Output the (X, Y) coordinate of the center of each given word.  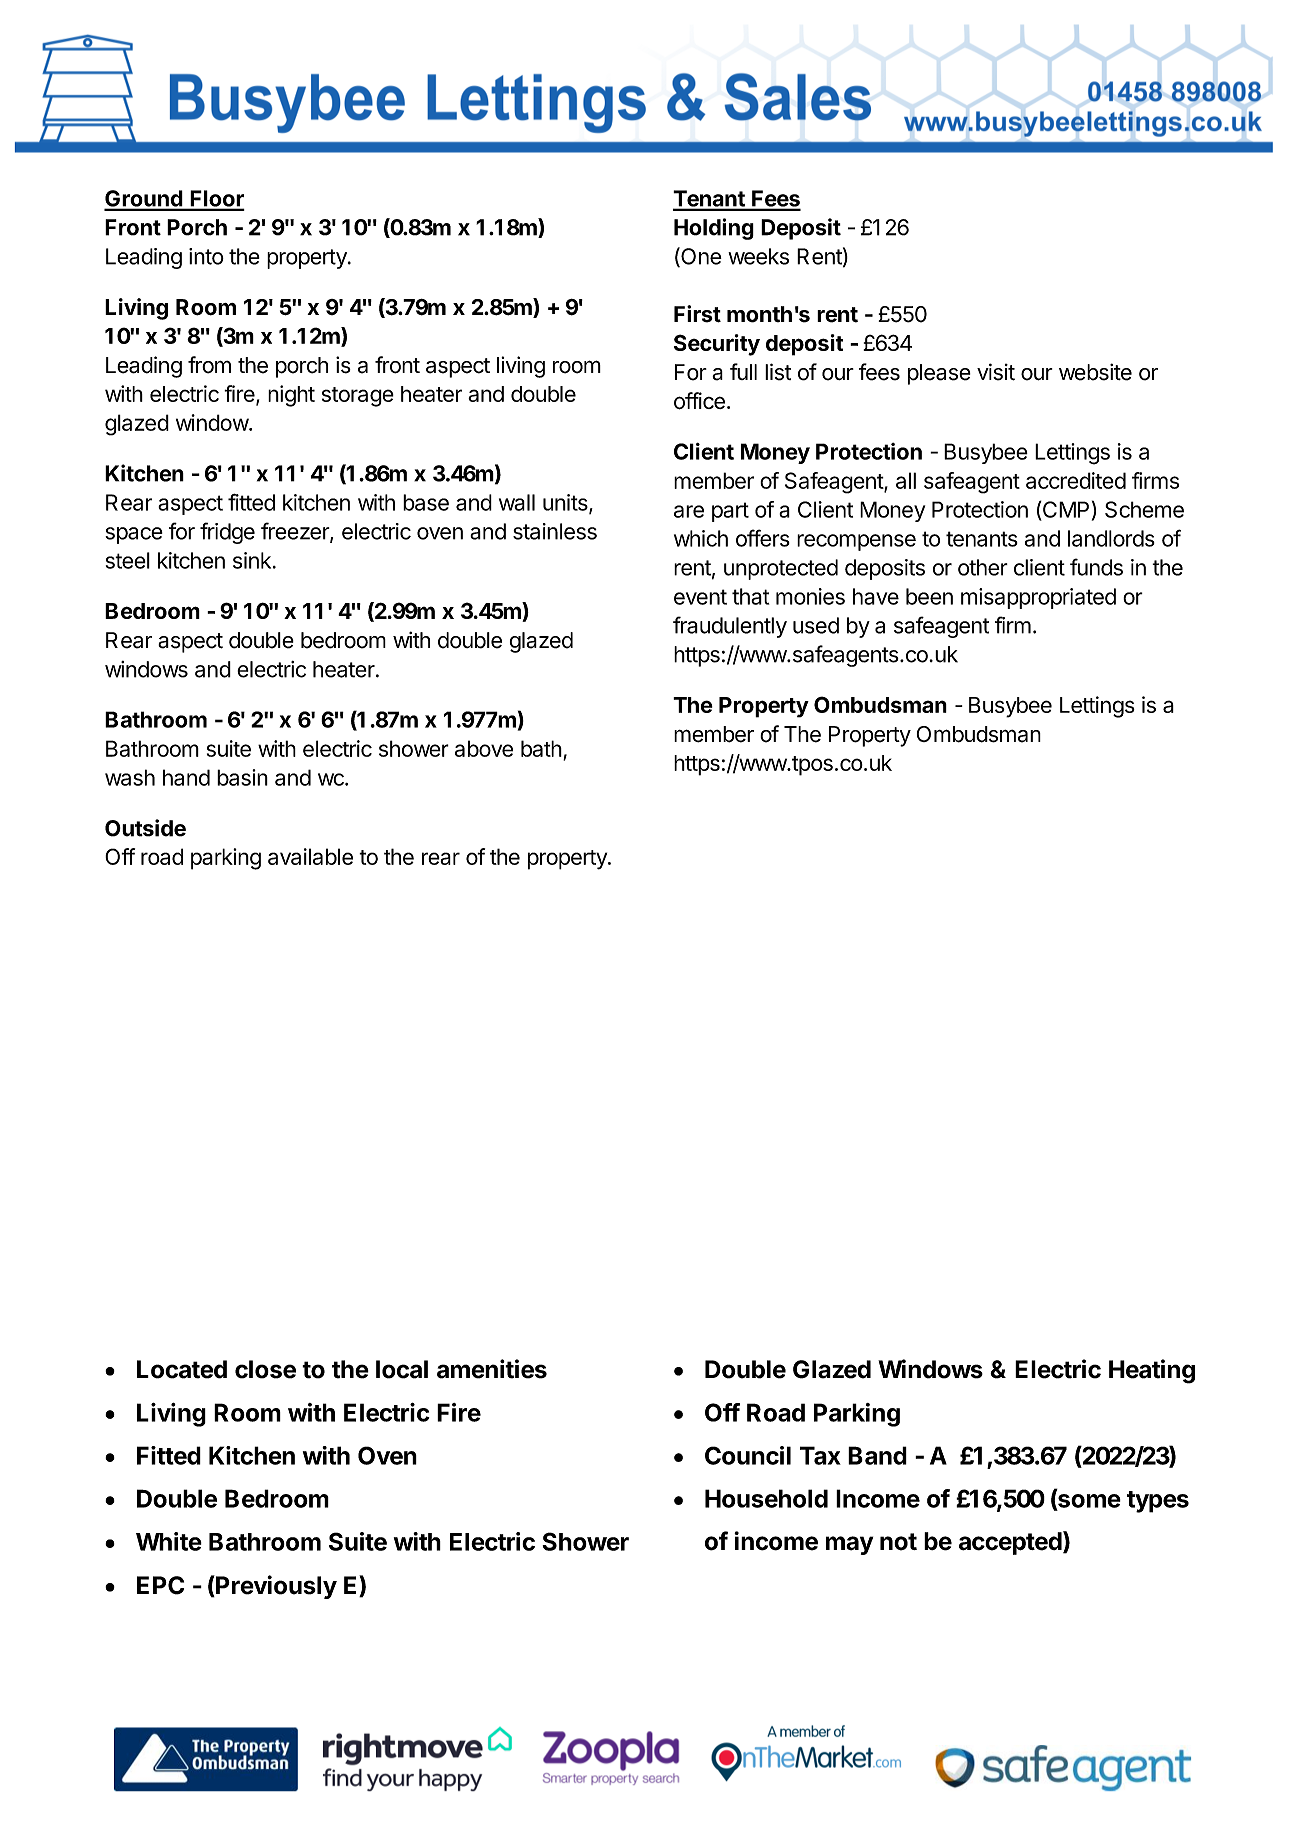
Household (766, 1498)
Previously (275, 1587)
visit (996, 372)
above (484, 748)
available (310, 856)
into (206, 256)
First (697, 314)
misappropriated (1038, 598)
